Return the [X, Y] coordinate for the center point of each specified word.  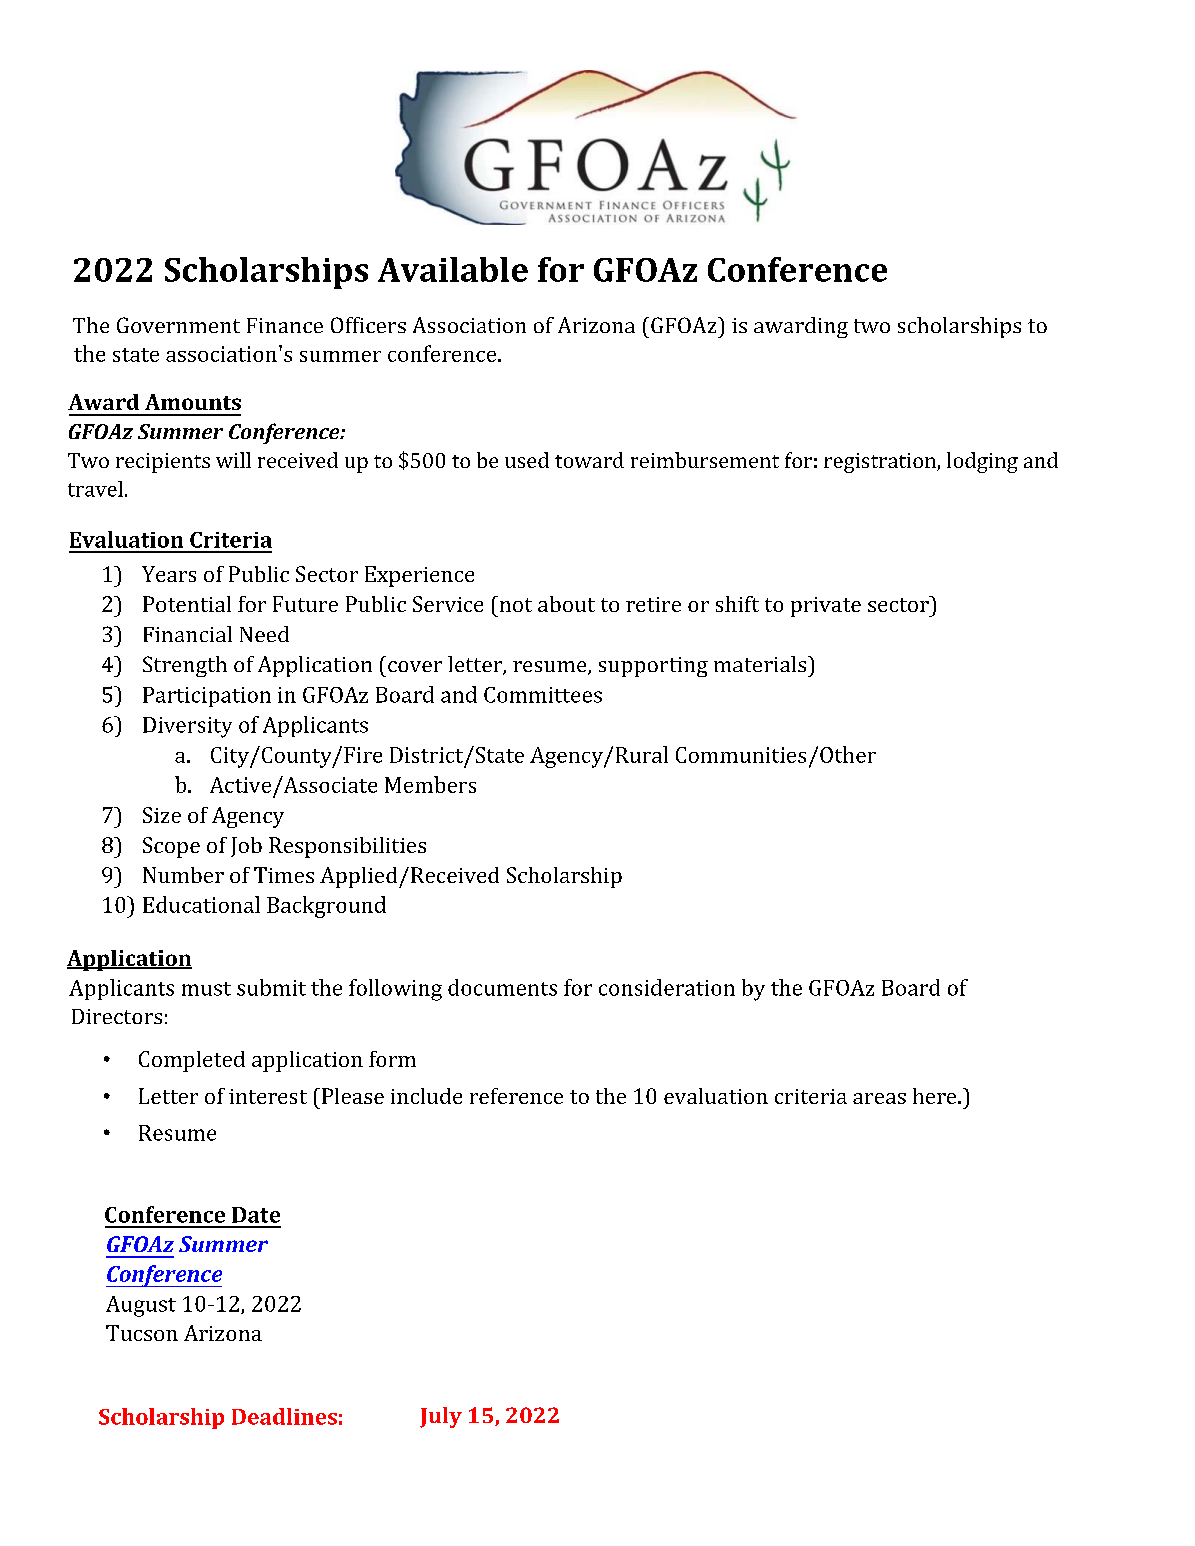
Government [178, 325]
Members [430, 784]
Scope [171, 847]
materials [761, 664]
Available [453, 269]
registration [881, 463]
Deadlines [284, 1416]
